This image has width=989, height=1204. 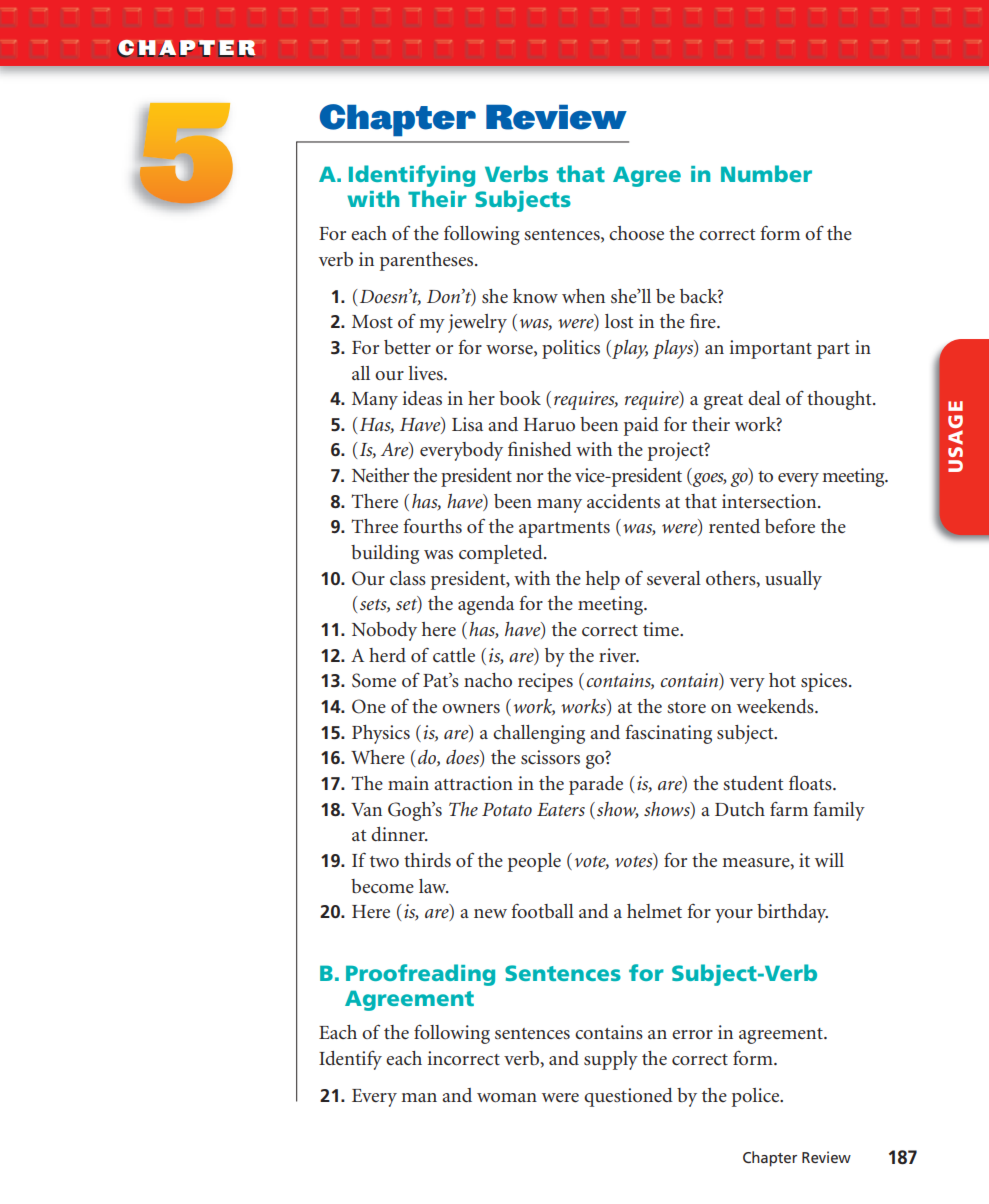 What do you see at coordinates (611, 1060) in the image?
I see `supply` at bounding box center [611, 1060].
